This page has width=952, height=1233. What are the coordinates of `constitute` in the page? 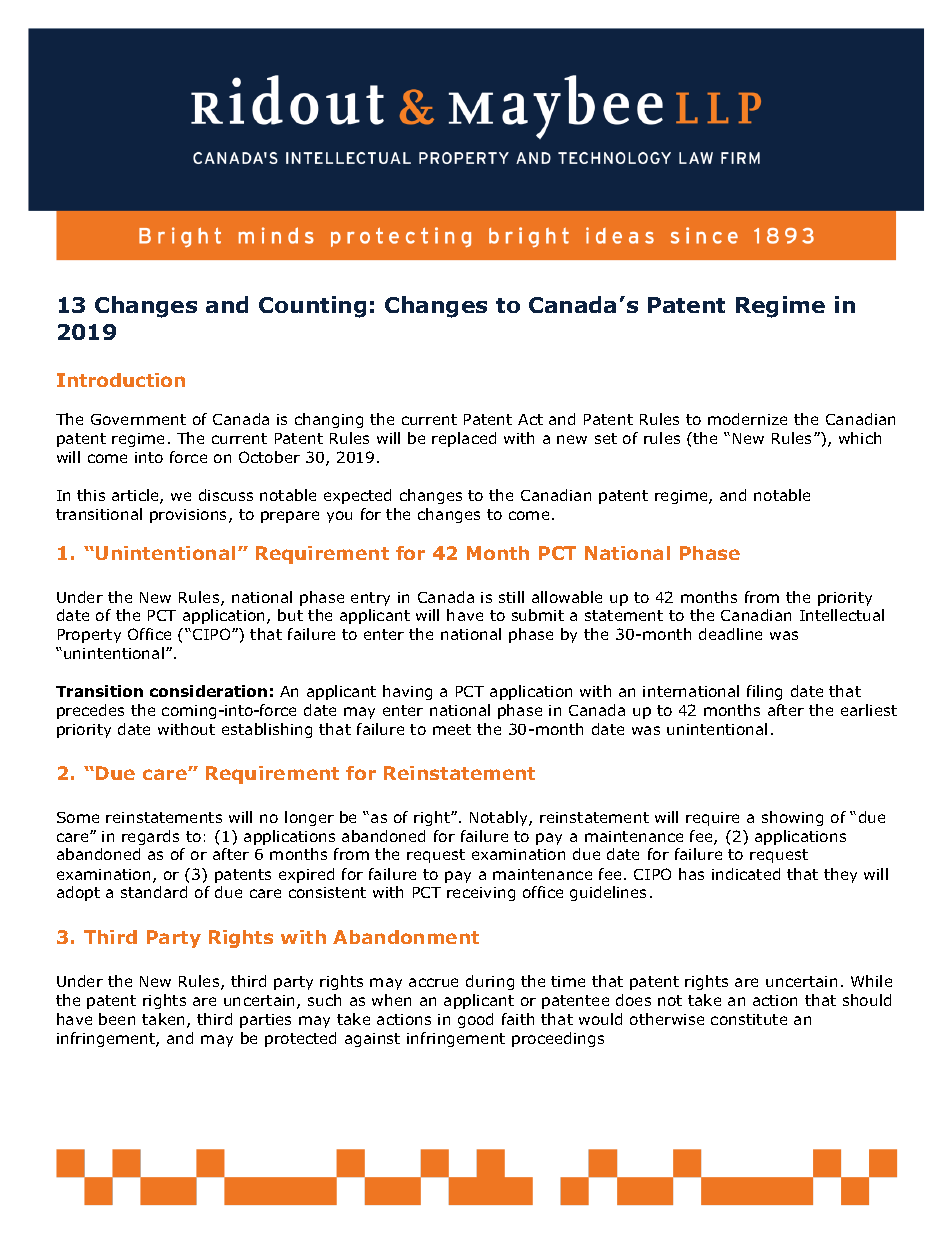 It's located at (749, 1019).
